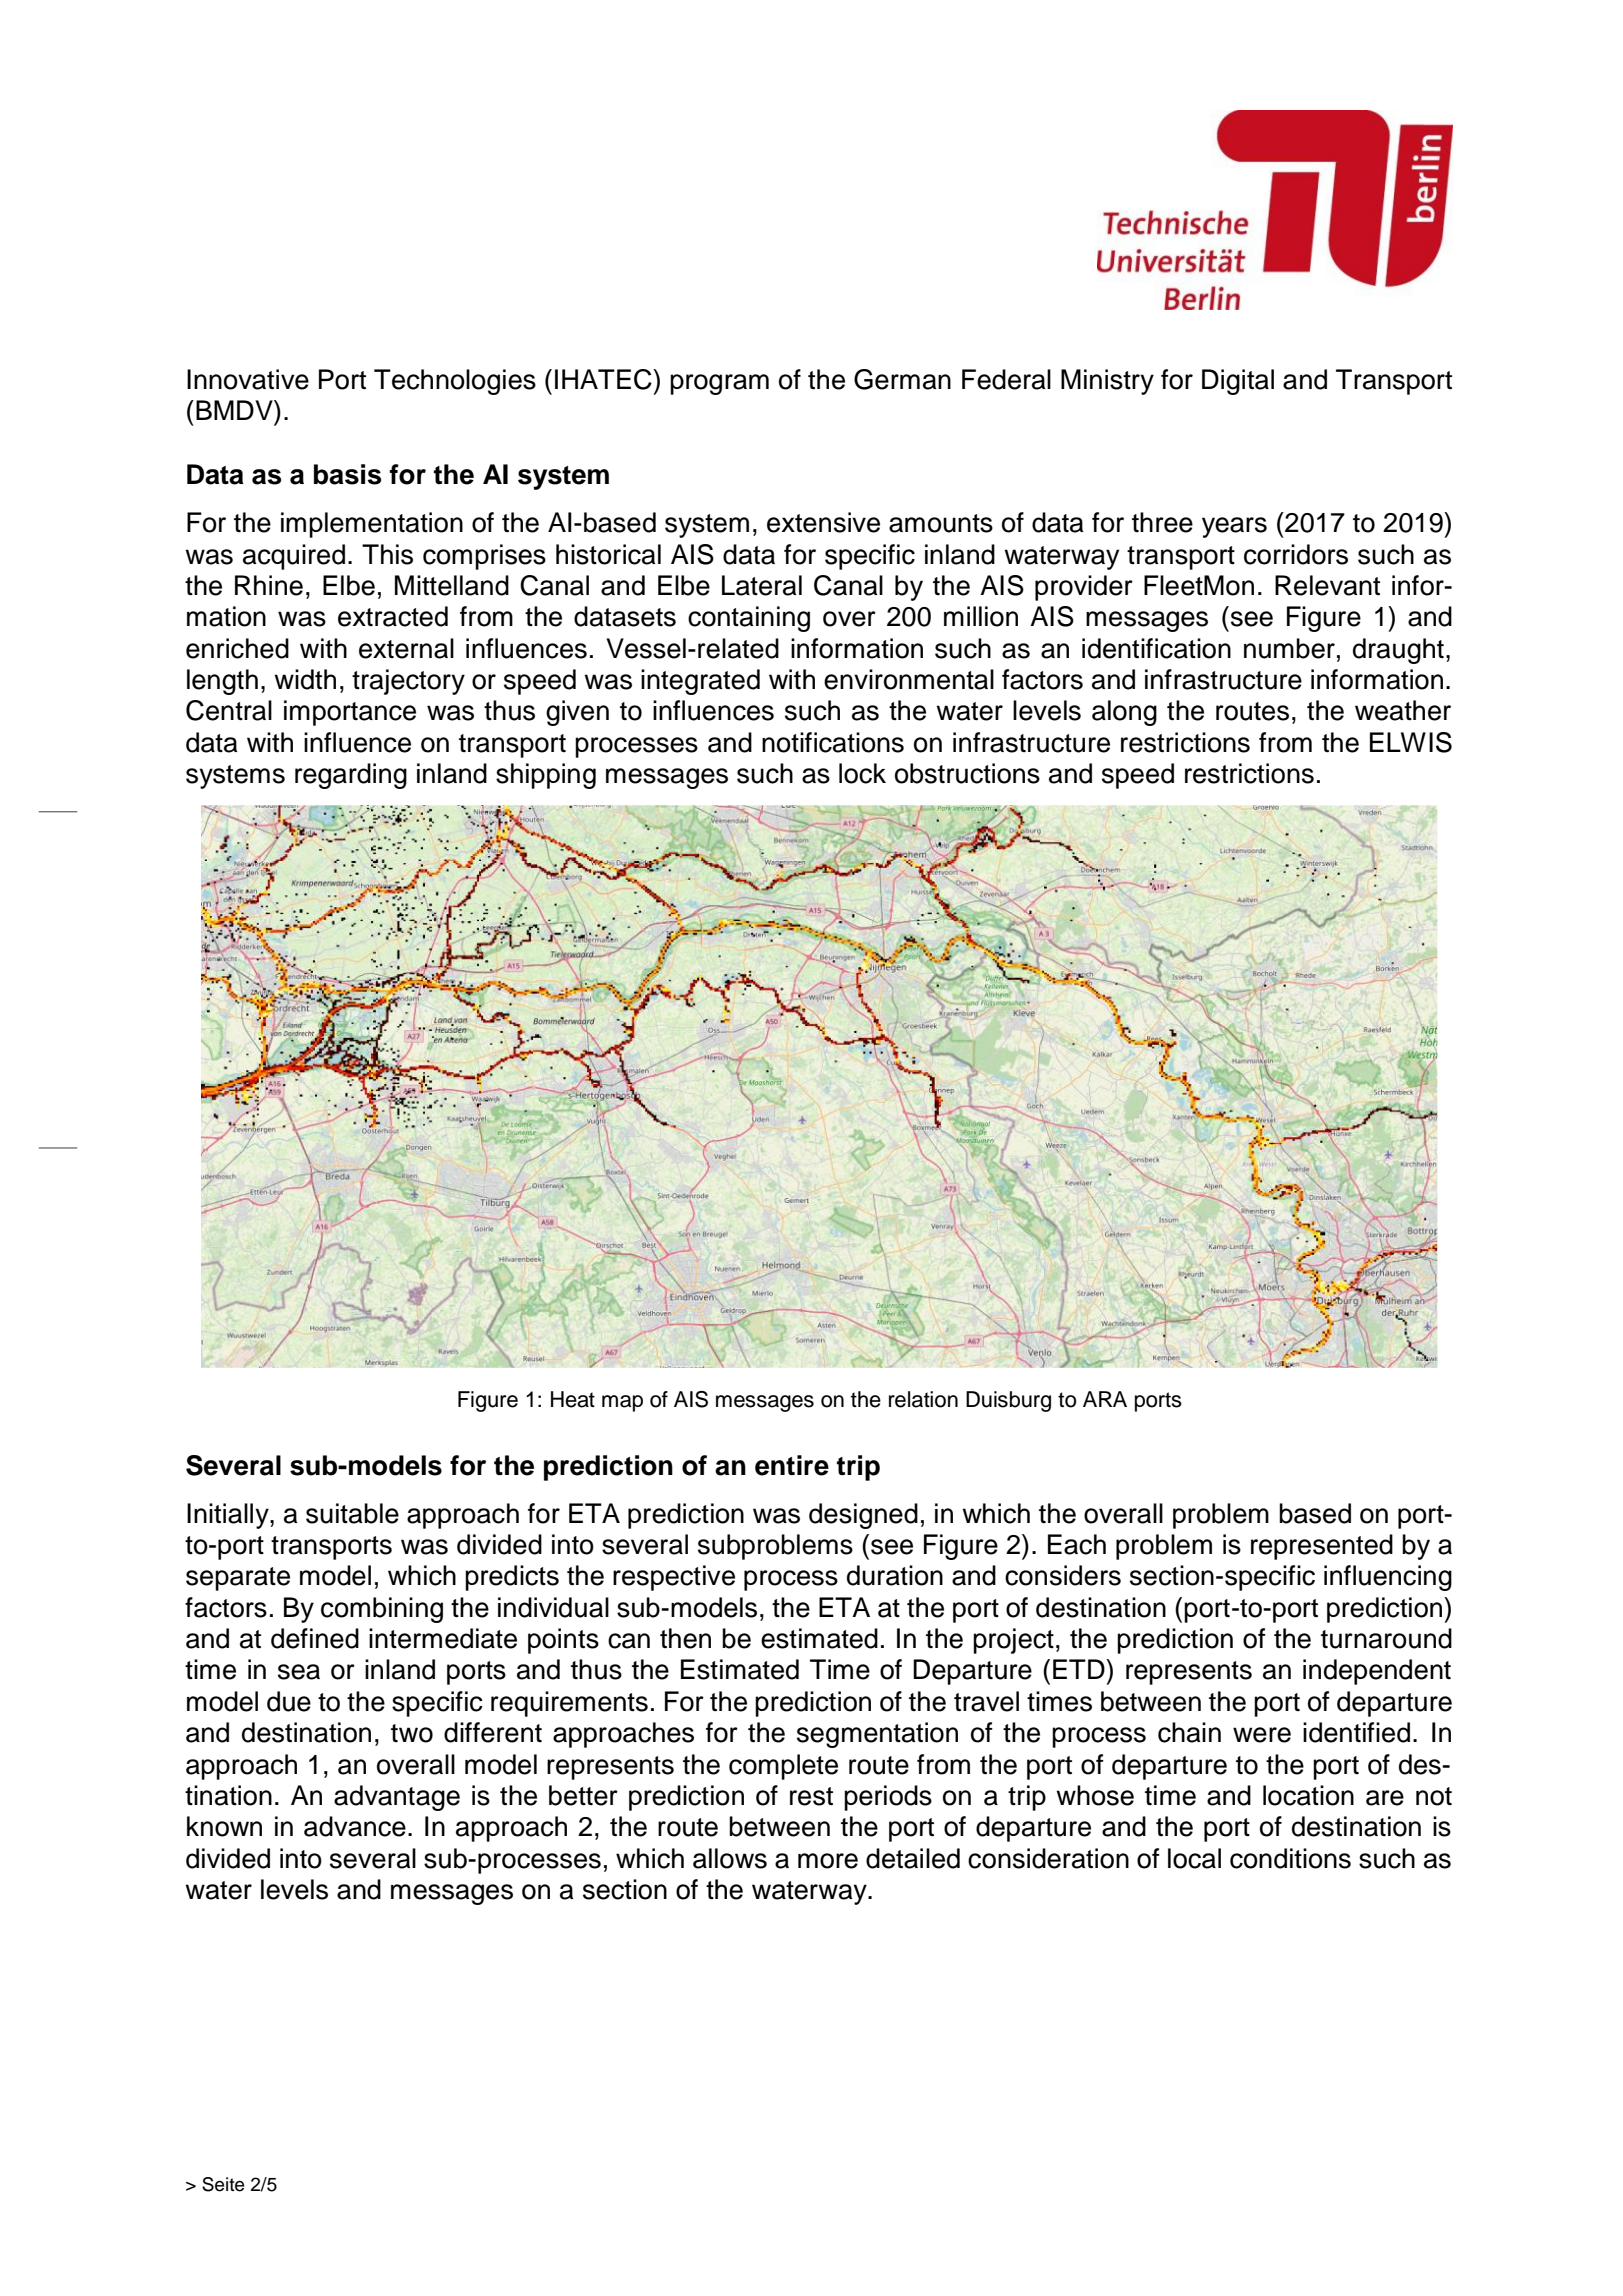  What do you see at coordinates (223, 2184) in the image?
I see `Seite` at bounding box center [223, 2184].
